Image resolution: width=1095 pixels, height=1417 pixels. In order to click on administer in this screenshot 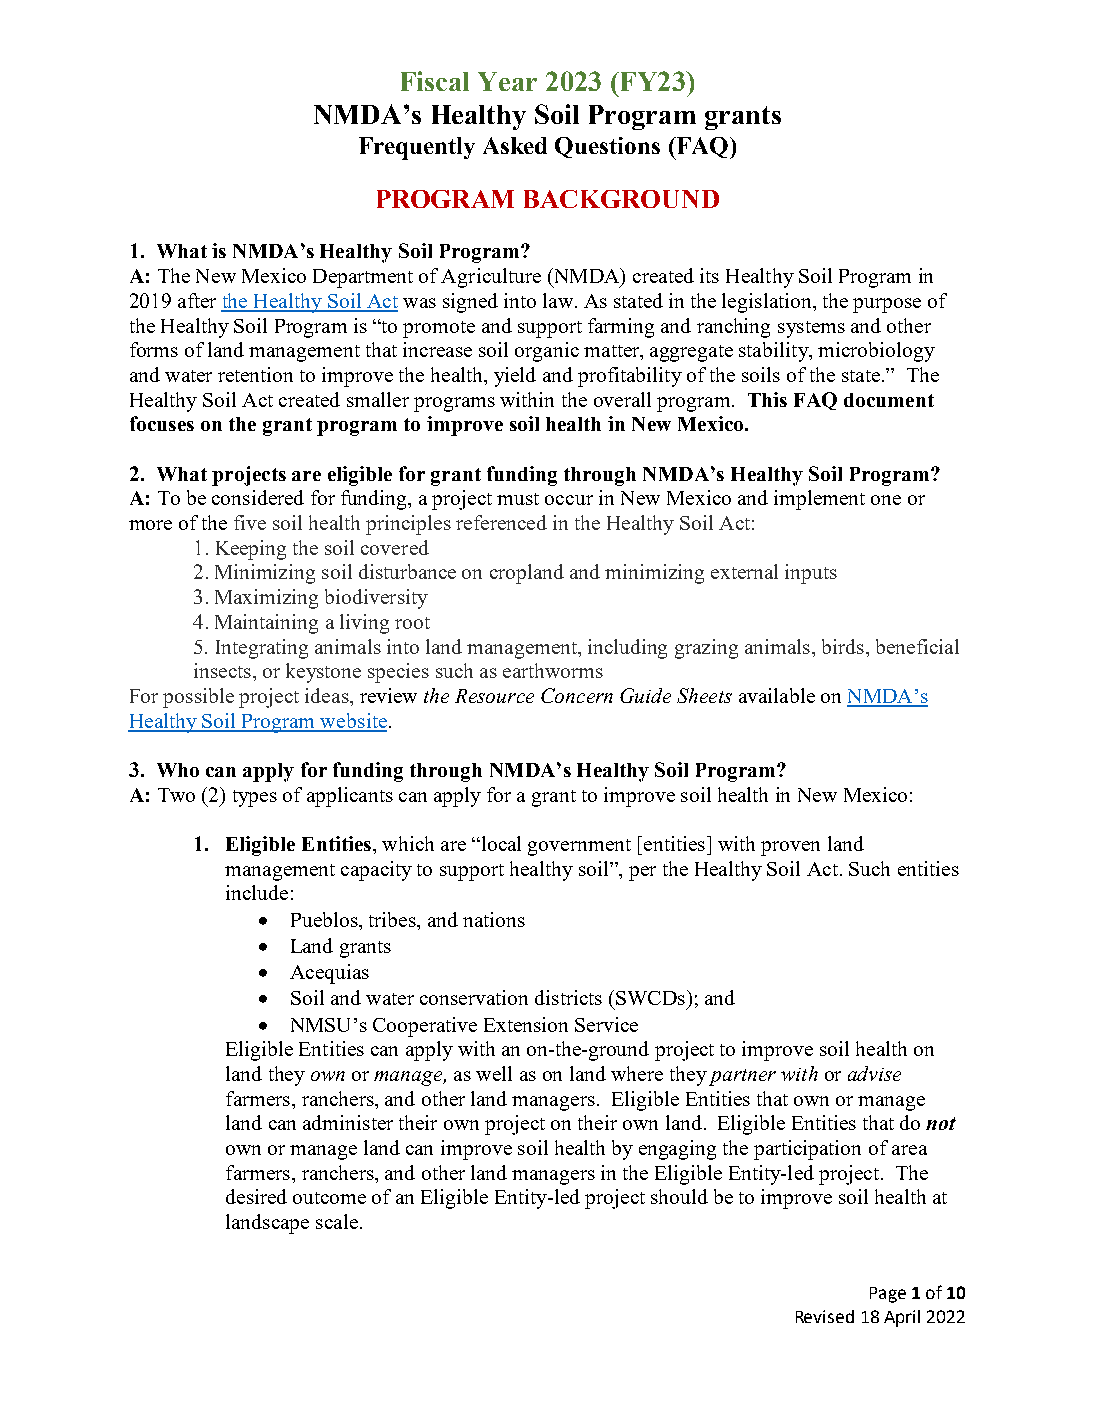, I will do `click(348, 1122)`.
